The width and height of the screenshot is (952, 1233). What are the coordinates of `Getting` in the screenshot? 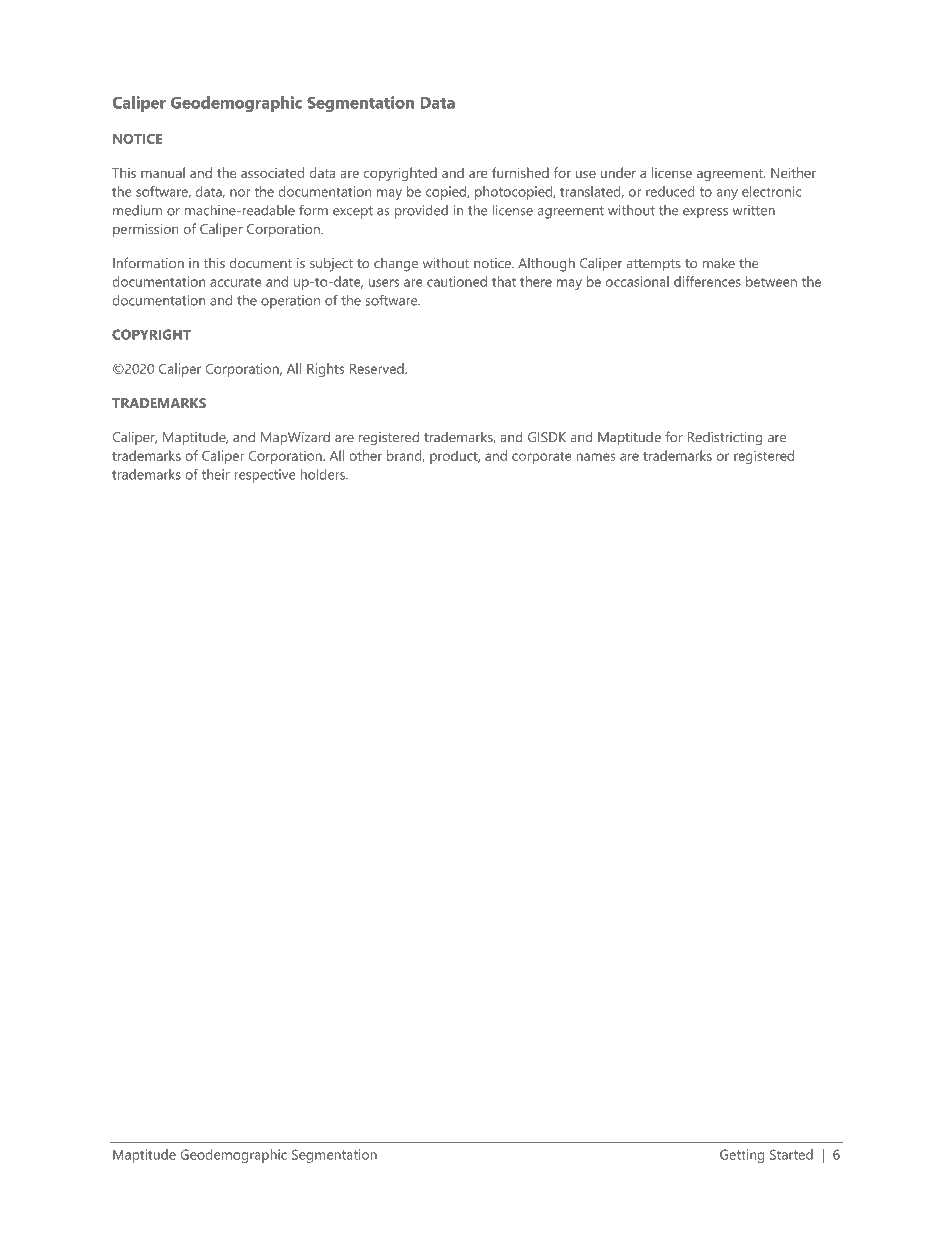 It's located at (742, 1156).
